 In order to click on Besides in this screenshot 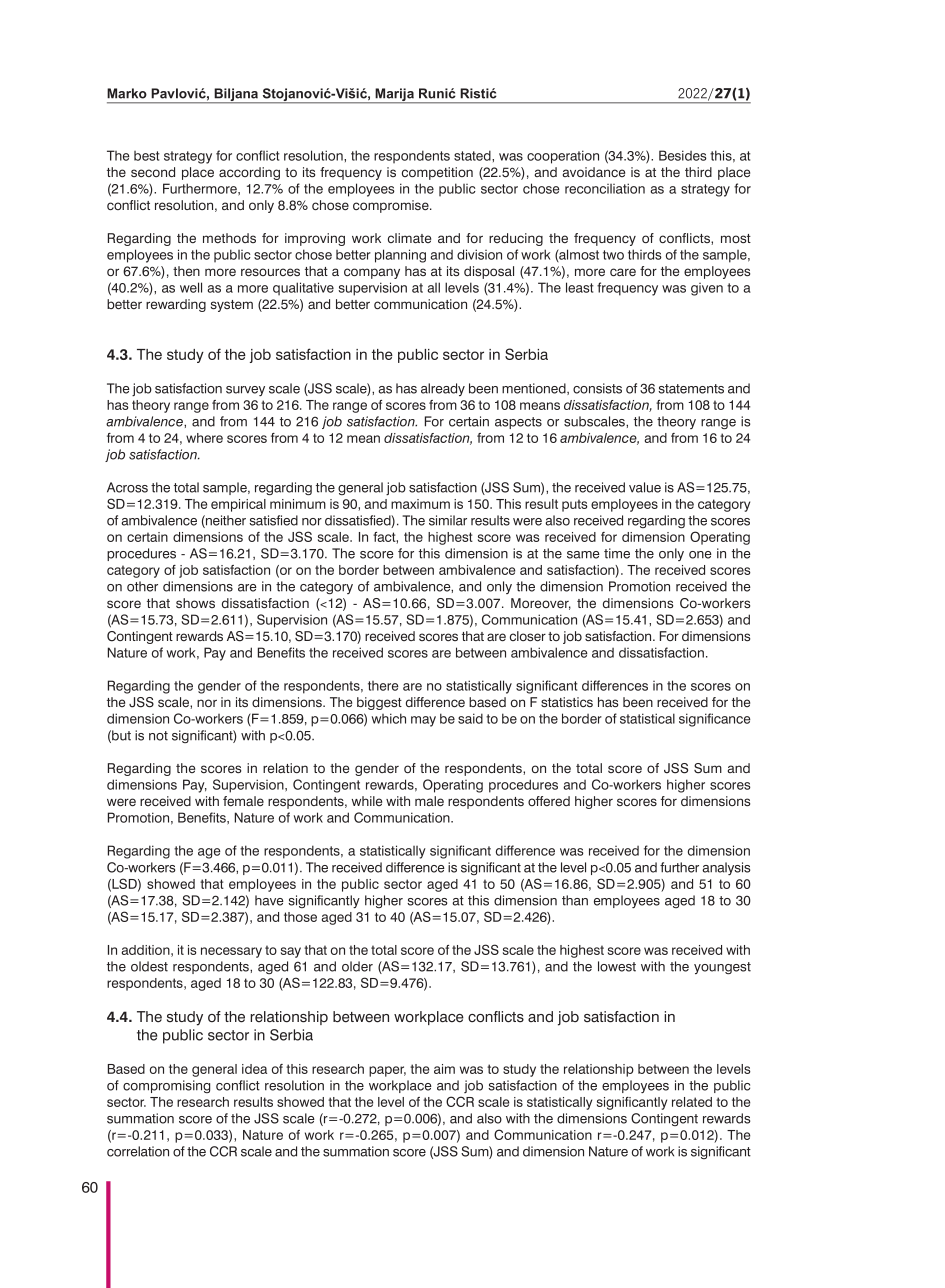, I will do `click(683, 155)`.
